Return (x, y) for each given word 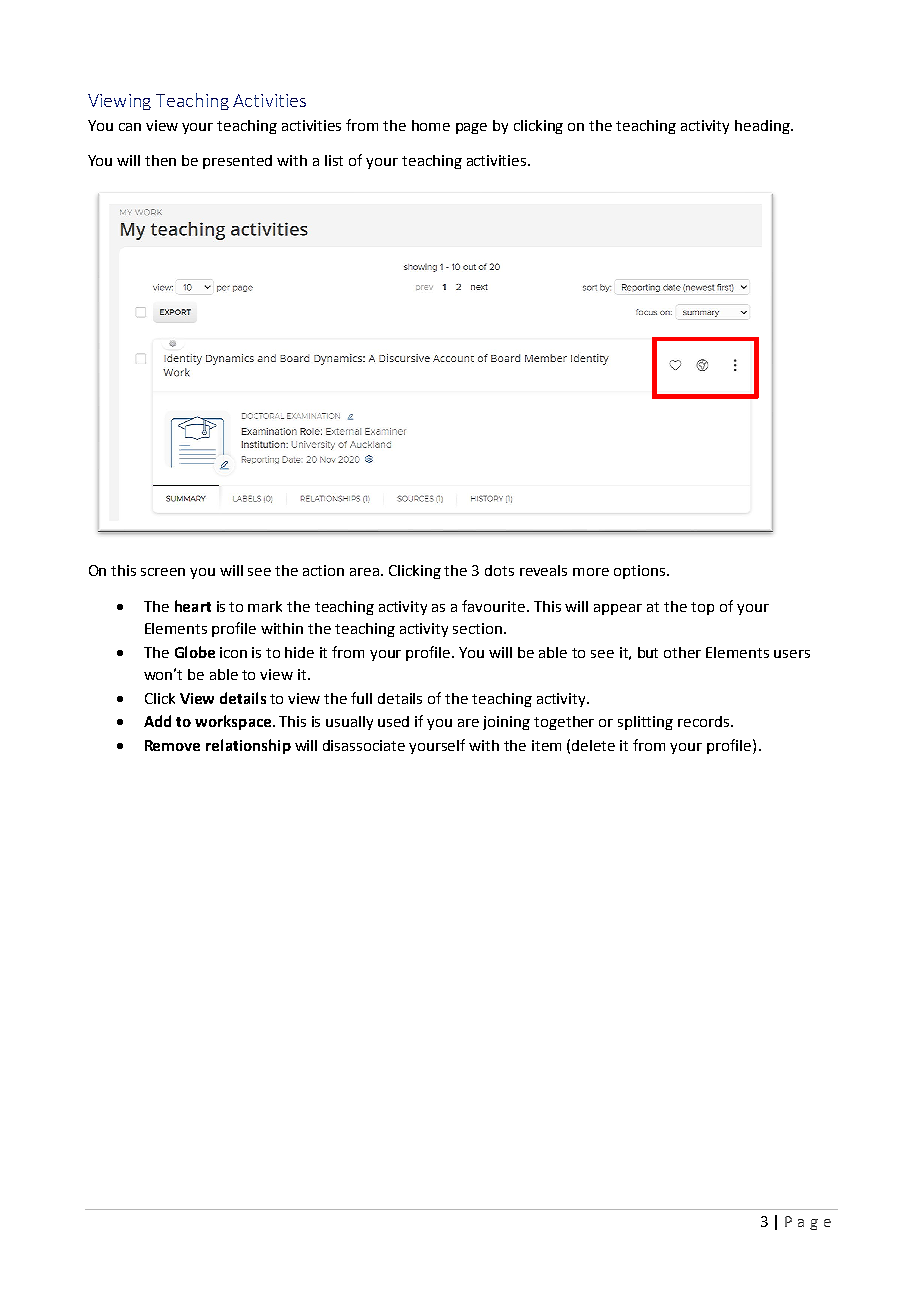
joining (506, 723)
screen (163, 572)
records (705, 721)
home (431, 125)
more (591, 572)
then (160, 160)
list (334, 160)
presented (237, 162)
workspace (234, 722)
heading (763, 127)
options (639, 572)
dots (499, 570)
